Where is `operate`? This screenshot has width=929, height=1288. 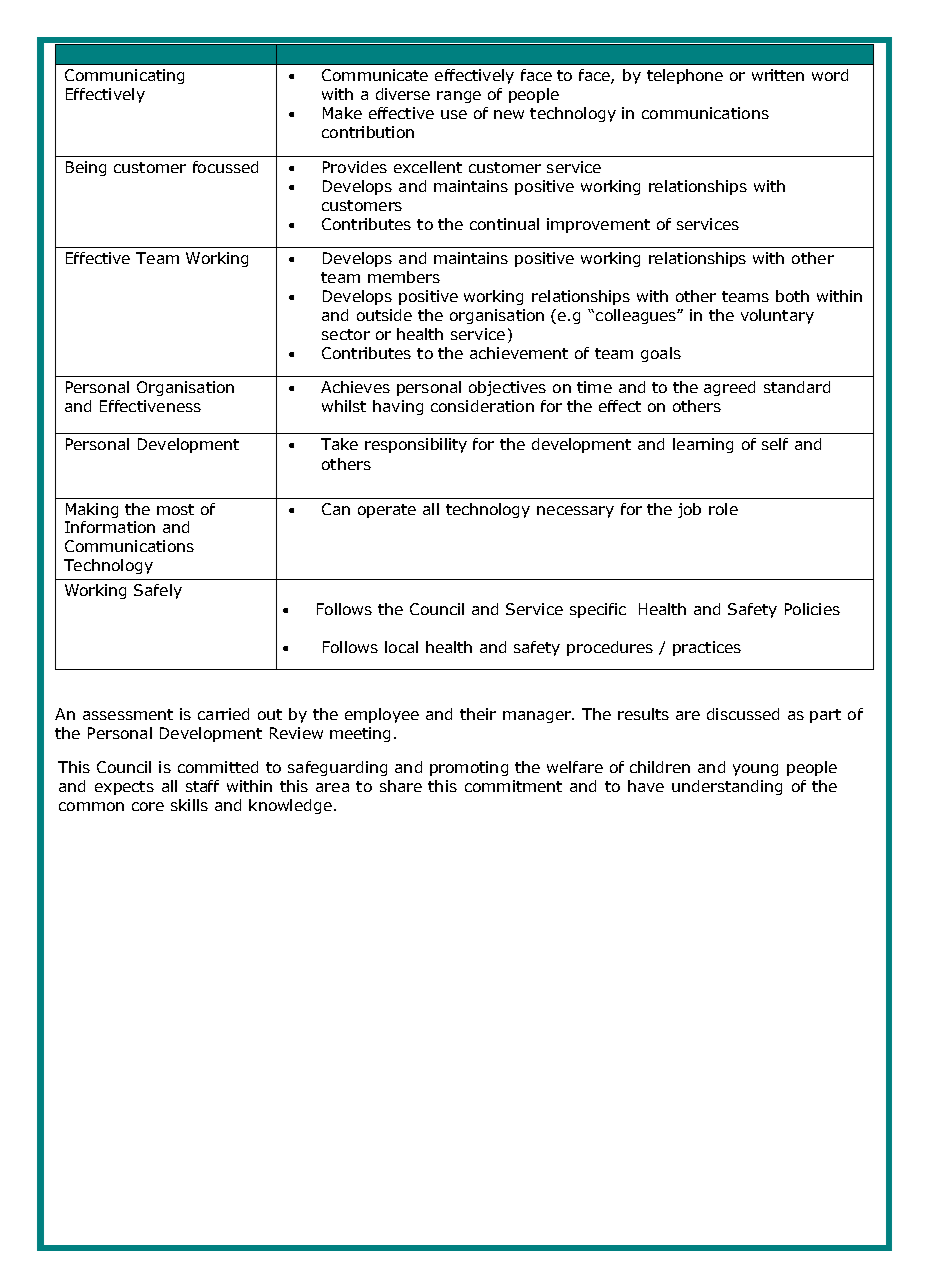 operate is located at coordinates (387, 511).
